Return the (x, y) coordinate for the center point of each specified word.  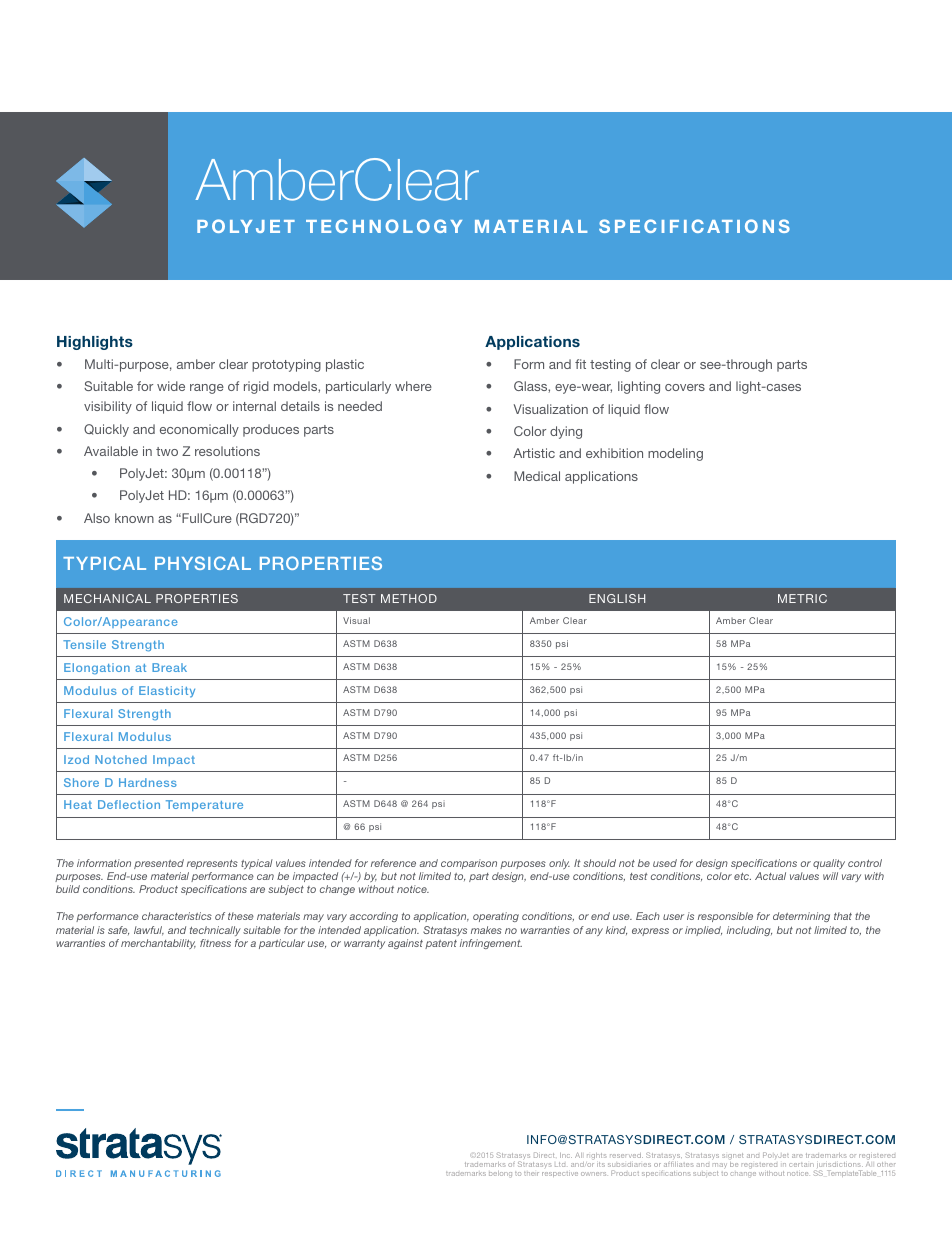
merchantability (158, 944)
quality (829, 864)
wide (171, 386)
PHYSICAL (203, 563)
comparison (469, 864)
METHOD (409, 598)
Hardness (148, 782)
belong (500, 1174)
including (749, 931)
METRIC (802, 598)
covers (685, 387)
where (413, 386)
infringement (491, 944)
